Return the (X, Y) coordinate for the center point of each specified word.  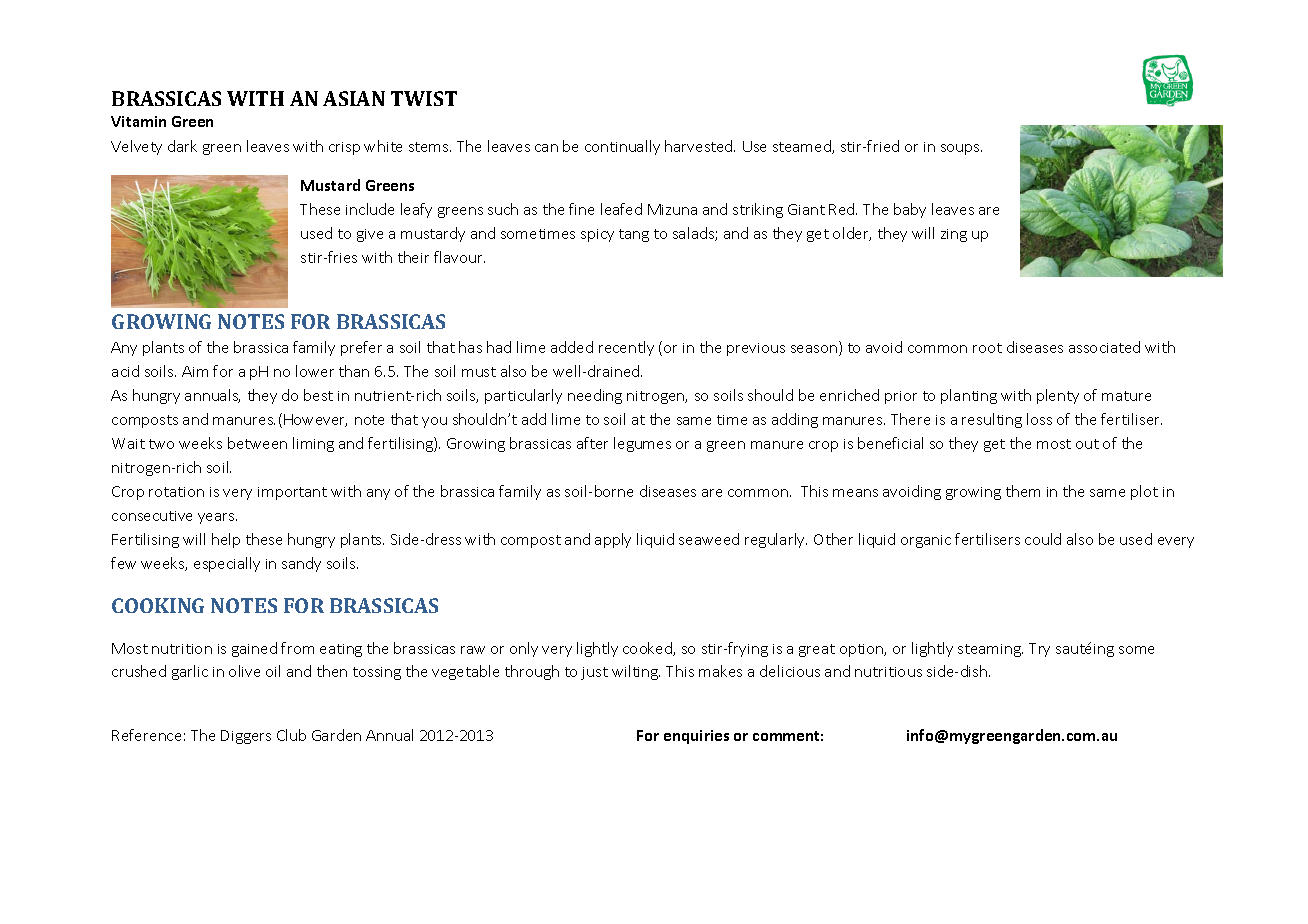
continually (622, 147)
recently (626, 348)
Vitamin (138, 121)
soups (961, 149)
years (217, 518)
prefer (361, 348)
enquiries (696, 737)
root (987, 348)
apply (613, 540)
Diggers (246, 737)
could (1043, 539)
